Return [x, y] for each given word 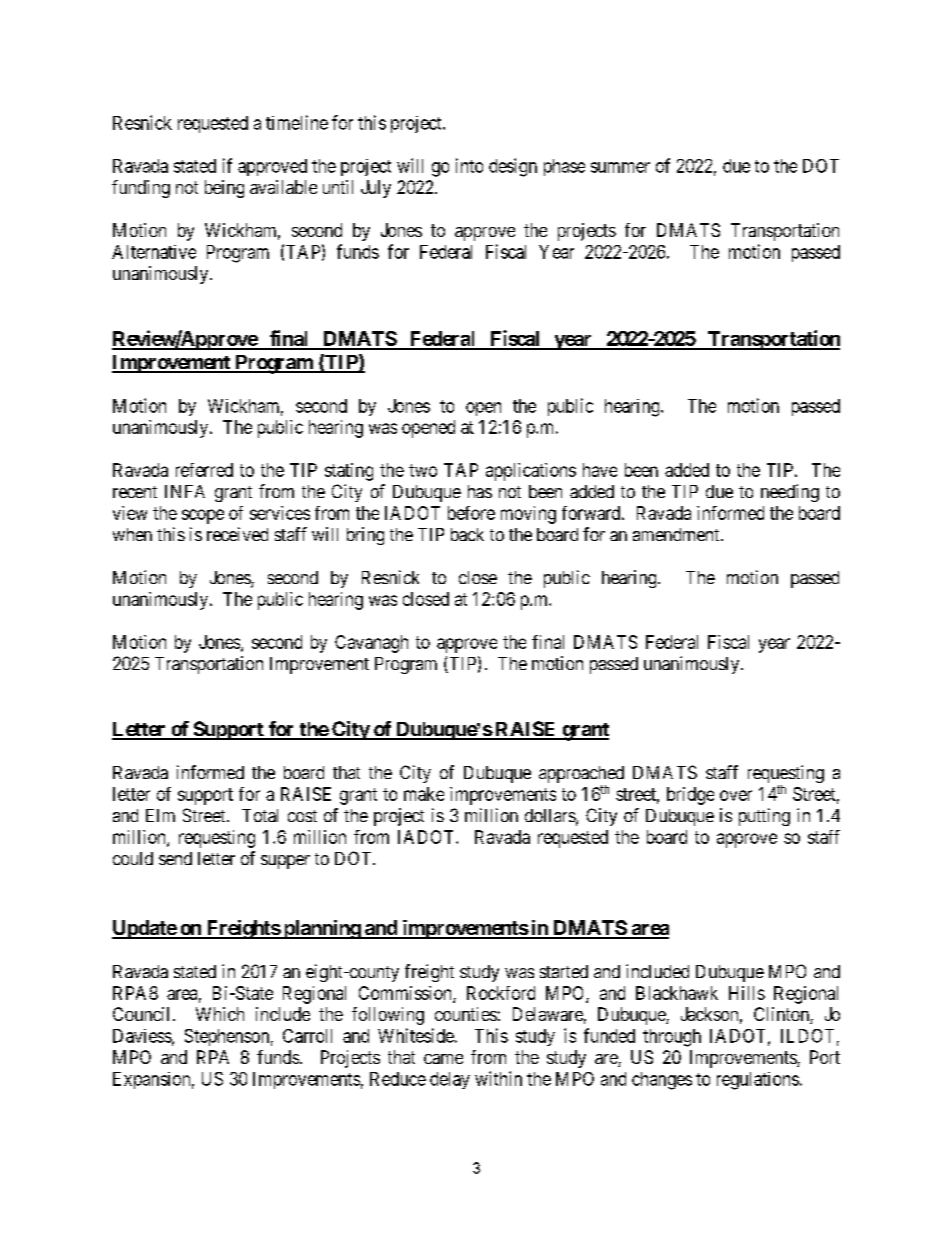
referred [204, 470]
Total [260, 815]
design [513, 167]
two [423, 470]
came [443, 1059]
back [467, 534]
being [224, 189]
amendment [677, 534]
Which [220, 1014]
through [672, 1038]
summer [620, 167]
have [600, 470]
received [237, 534]
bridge [690, 796]
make [424, 794]
